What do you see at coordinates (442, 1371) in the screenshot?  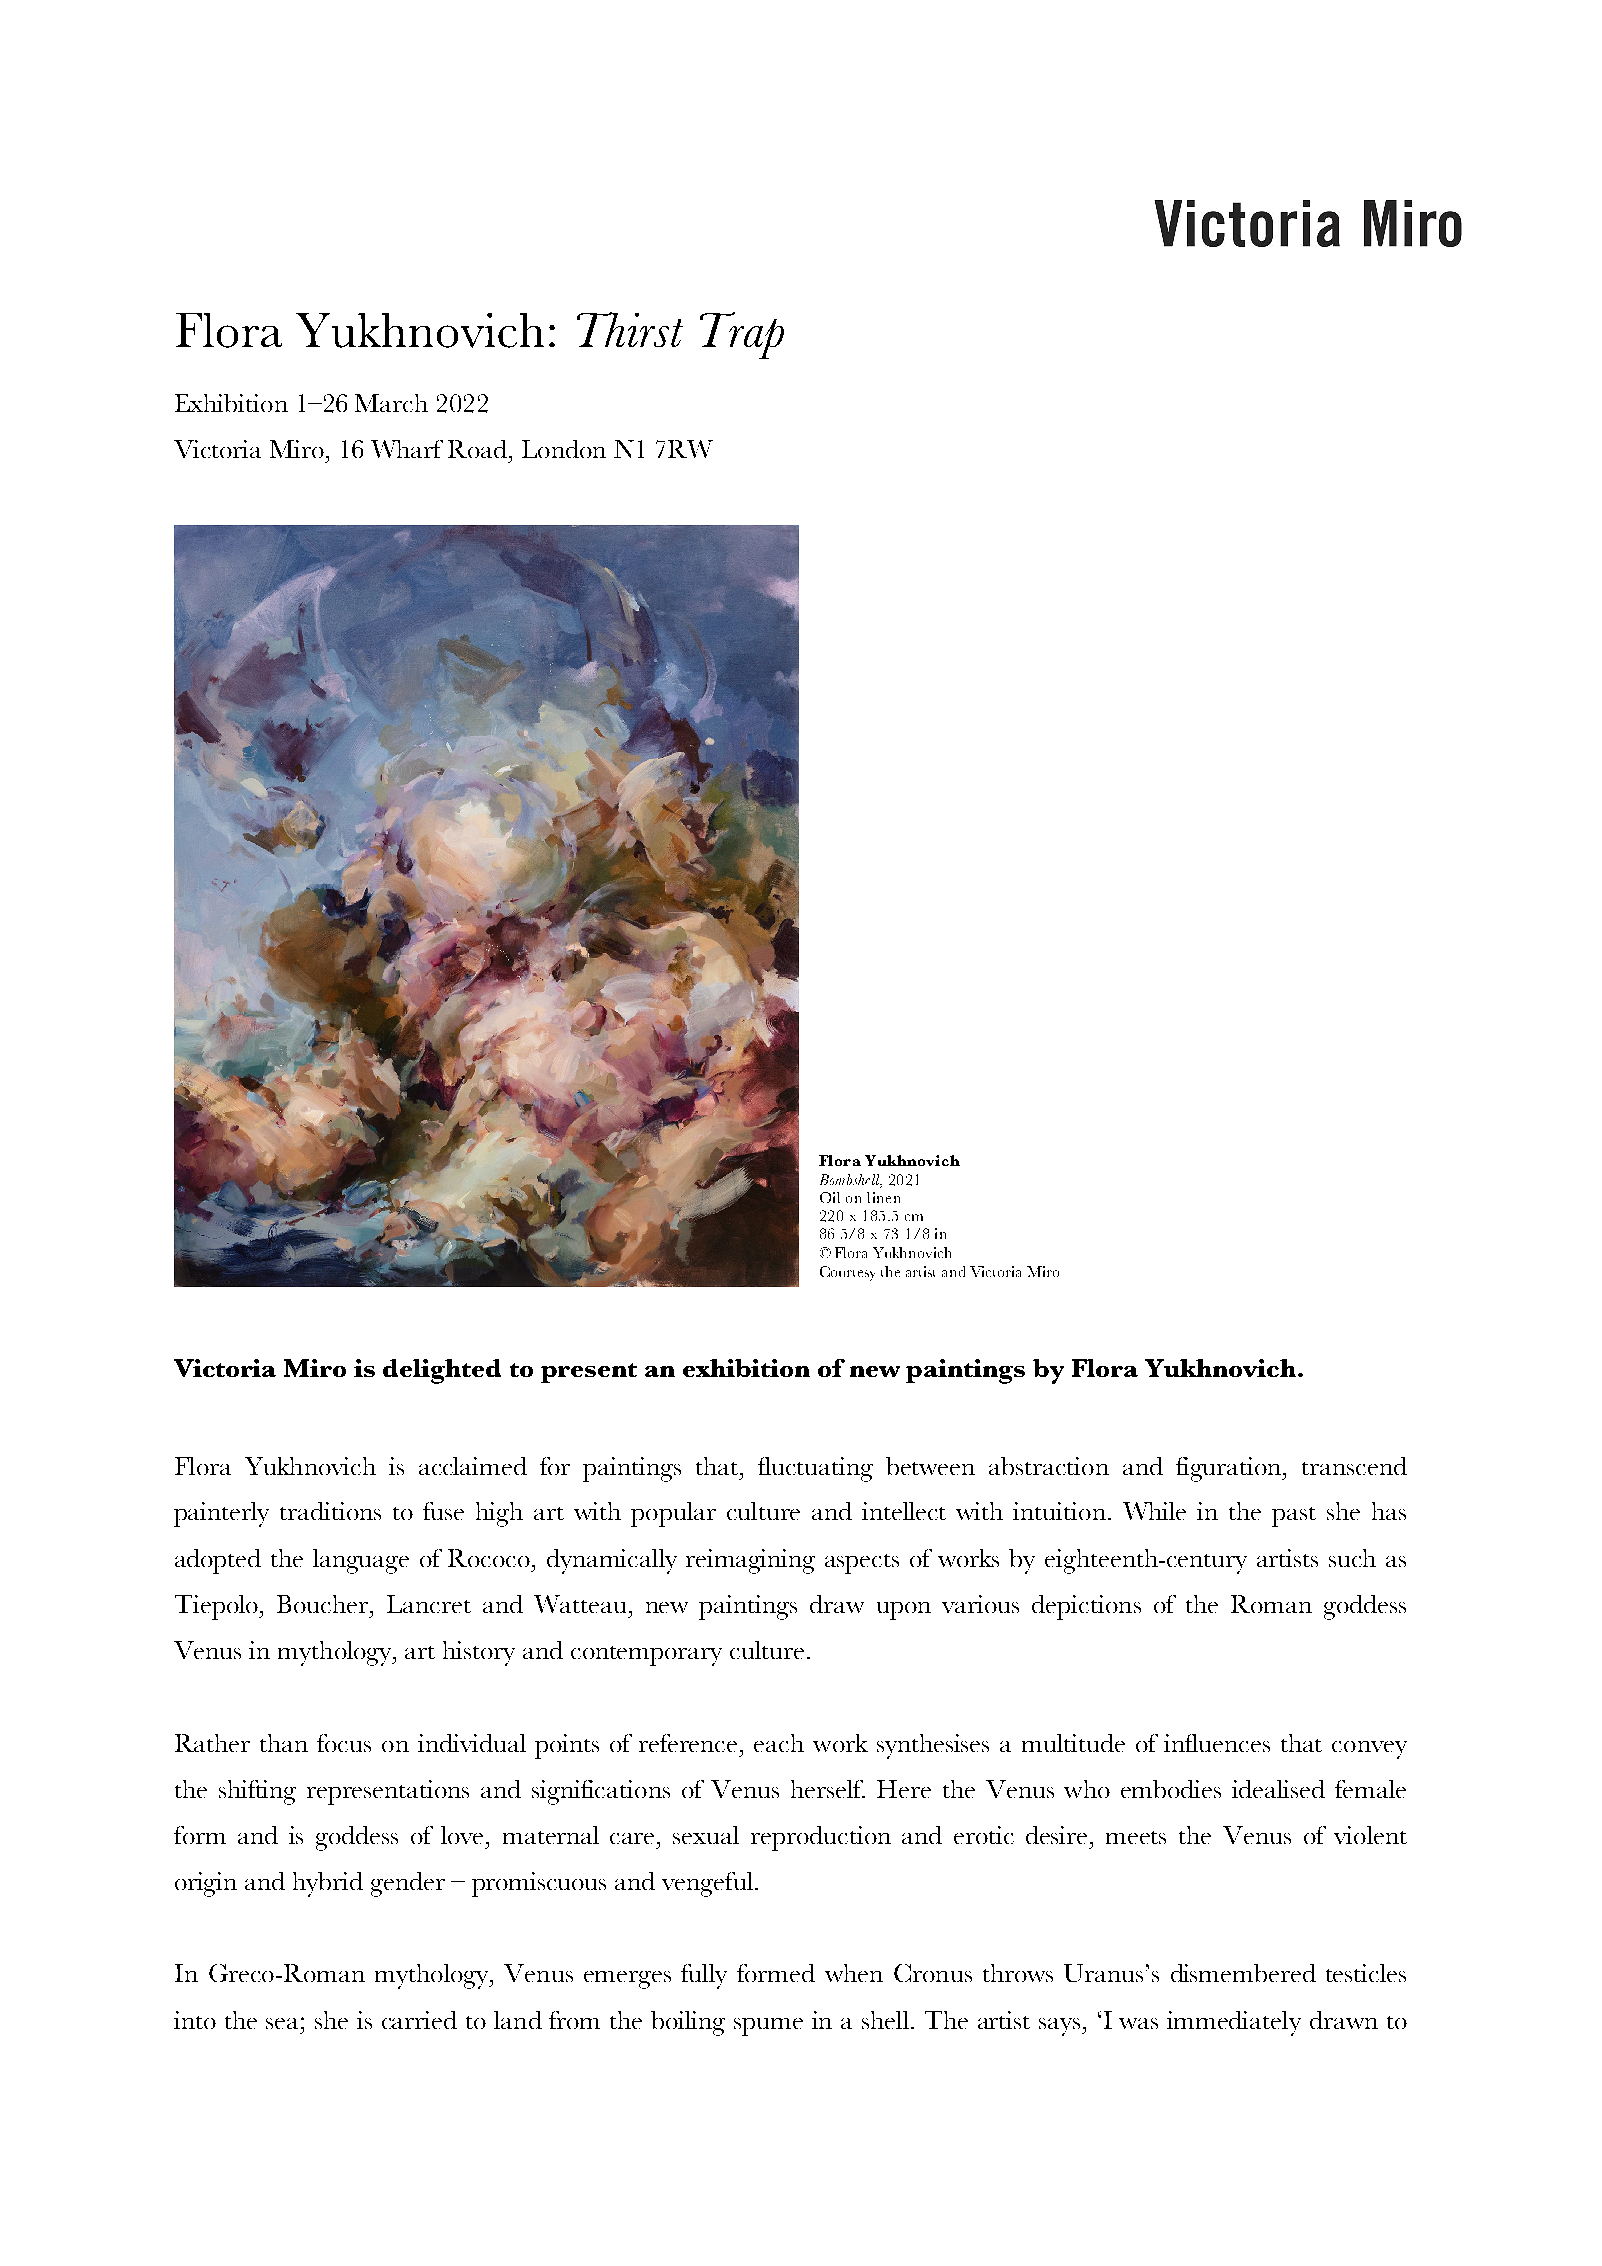 I see `delighted` at bounding box center [442, 1371].
